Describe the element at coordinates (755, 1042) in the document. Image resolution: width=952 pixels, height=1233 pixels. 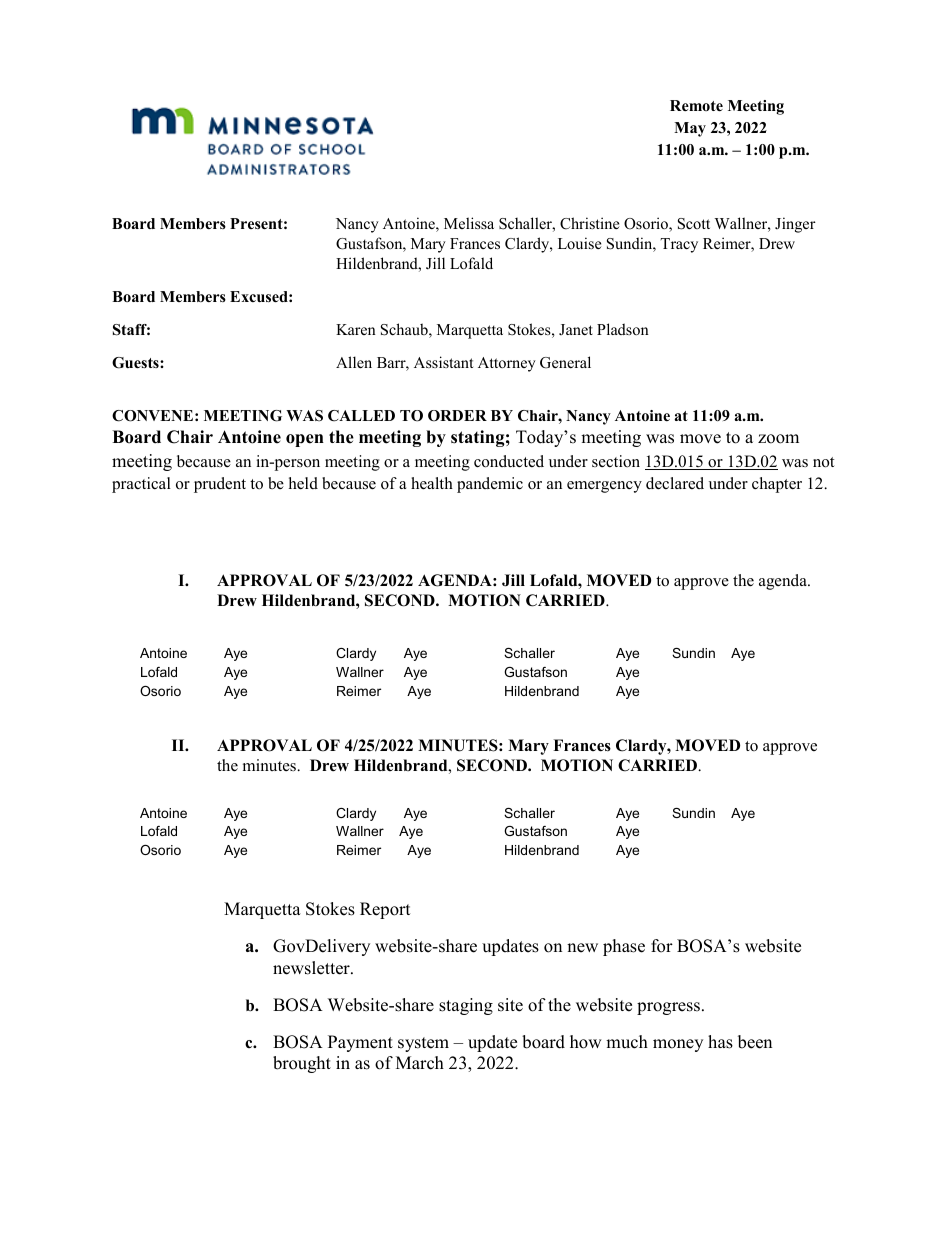
I see `been` at that location.
